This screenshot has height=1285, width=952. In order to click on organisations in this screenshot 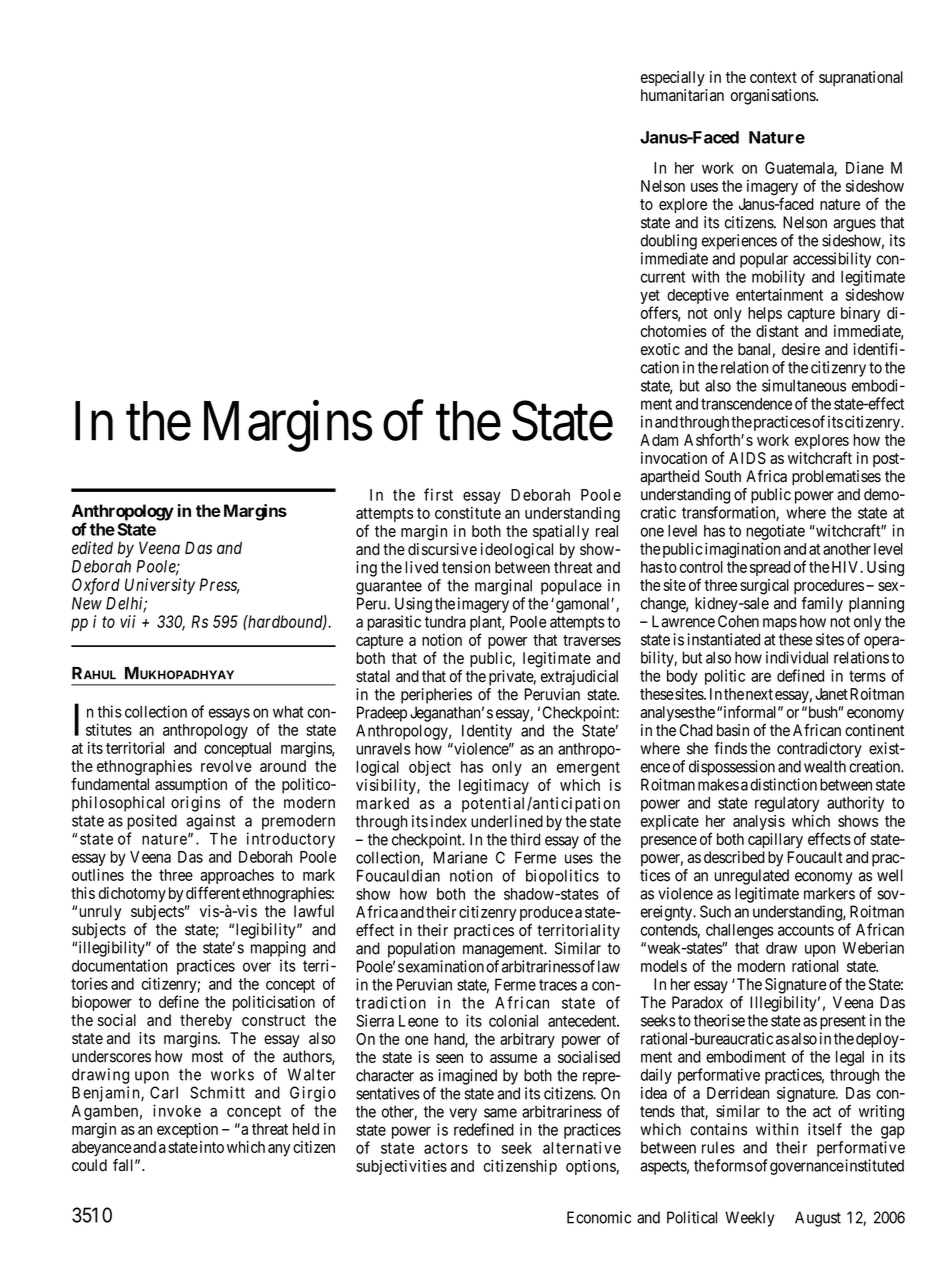, I will do `click(773, 97)`.
